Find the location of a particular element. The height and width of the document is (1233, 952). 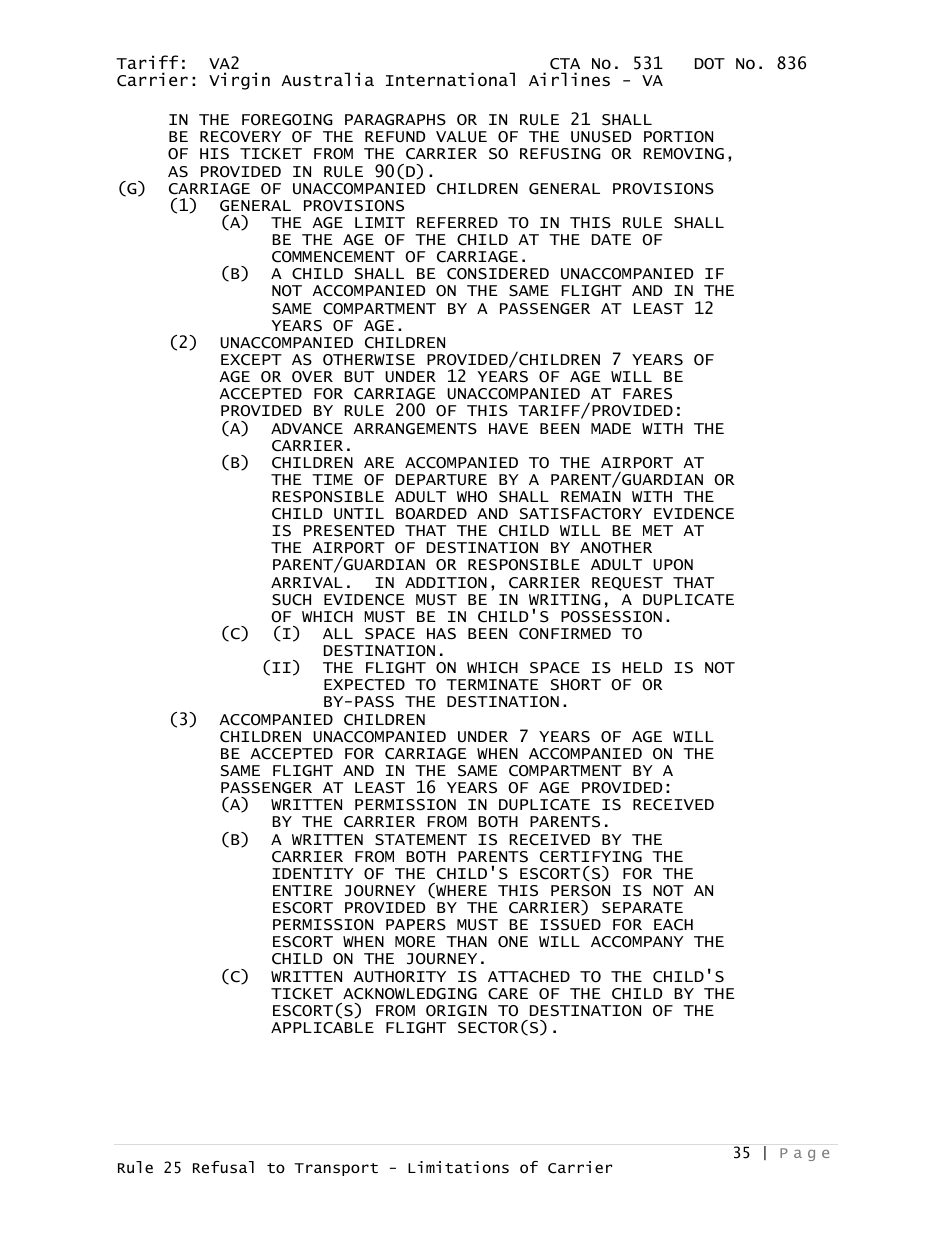

ENTIRE is located at coordinates (303, 890).
